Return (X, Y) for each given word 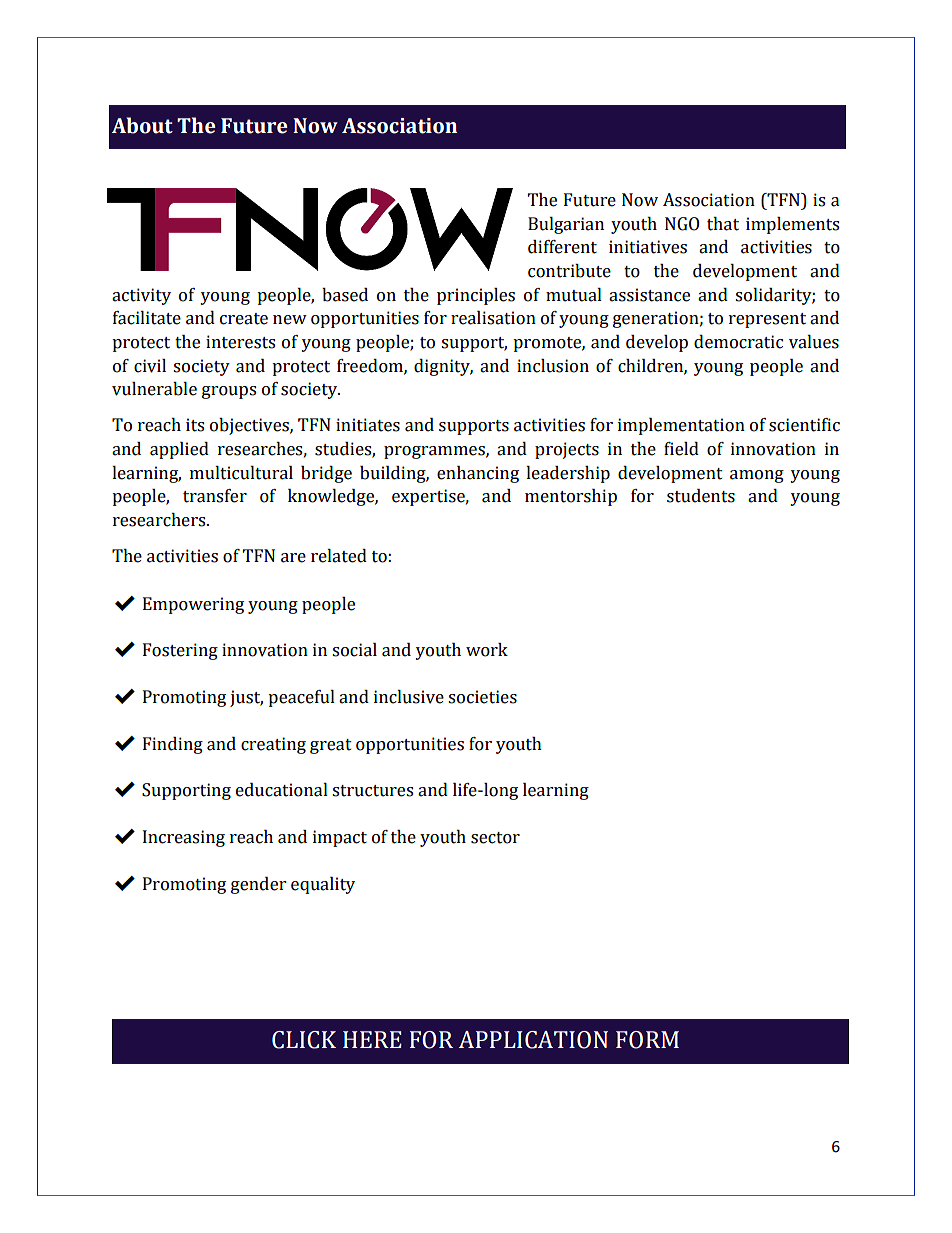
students (701, 496)
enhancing (478, 474)
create (244, 319)
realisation (493, 318)
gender (258, 885)
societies (482, 697)
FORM (647, 1040)
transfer (215, 496)
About (142, 125)
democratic (738, 342)
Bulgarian (566, 225)
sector (495, 838)
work (487, 650)
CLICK (304, 1040)
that (723, 224)
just (246, 698)
